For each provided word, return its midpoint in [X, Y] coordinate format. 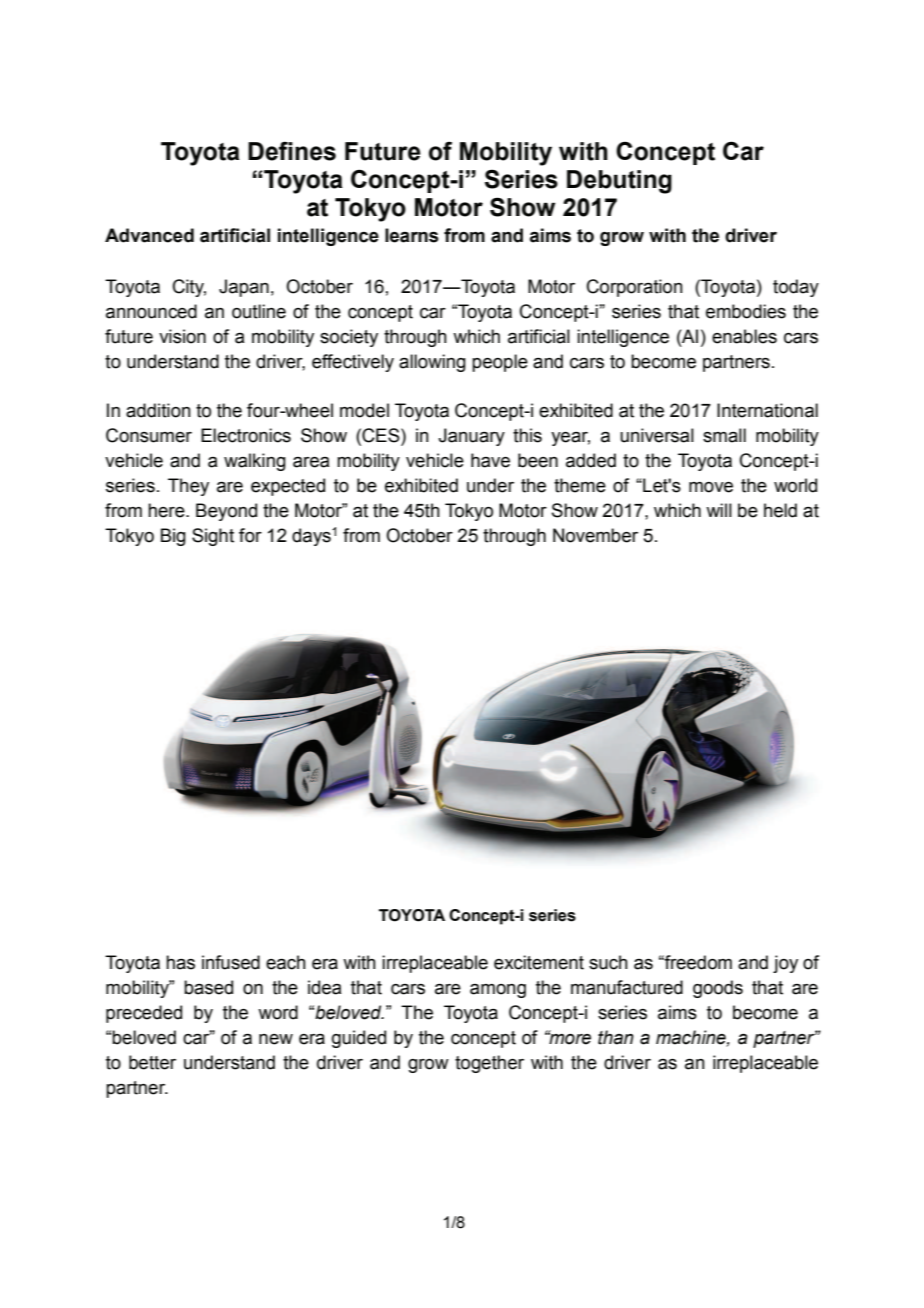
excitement [539, 962]
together [489, 1064]
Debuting [619, 182]
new [276, 1039]
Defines [292, 151]
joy [785, 964]
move [711, 487]
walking [255, 462]
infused [231, 962]
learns [412, 235]
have [490, 460]
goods [718, 989]
